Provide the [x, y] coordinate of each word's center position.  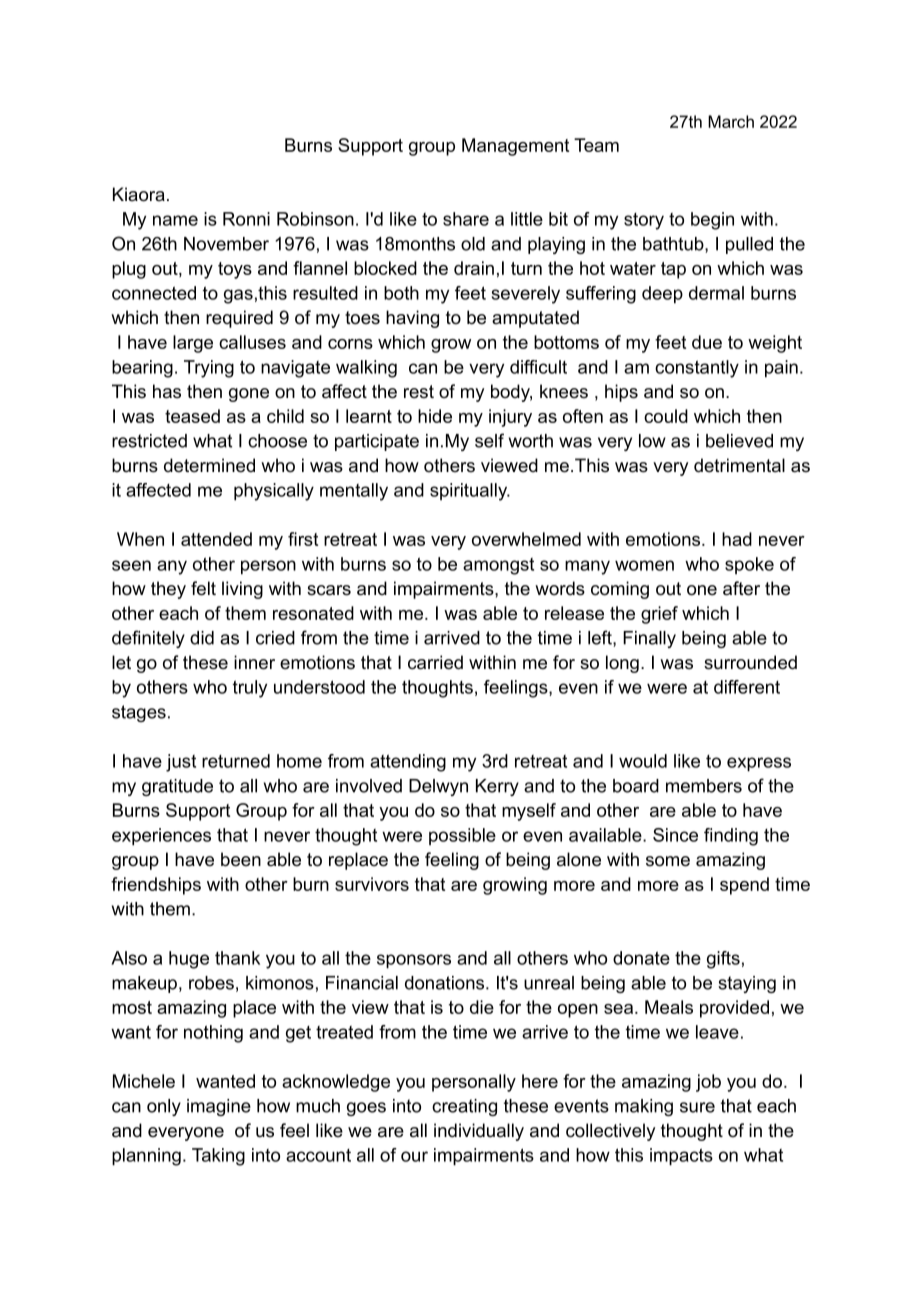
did [202, 638]
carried [435, 662]
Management [515, 147]
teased [192, 416]
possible [462, 836]
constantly [697, 369]
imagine [219, 1107]
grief [659, 615]
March [731, 121]
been [241, 859]
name [175, 220]
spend [744, 886]
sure [697, 1107]
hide [435, 416]
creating [464, 1107]
